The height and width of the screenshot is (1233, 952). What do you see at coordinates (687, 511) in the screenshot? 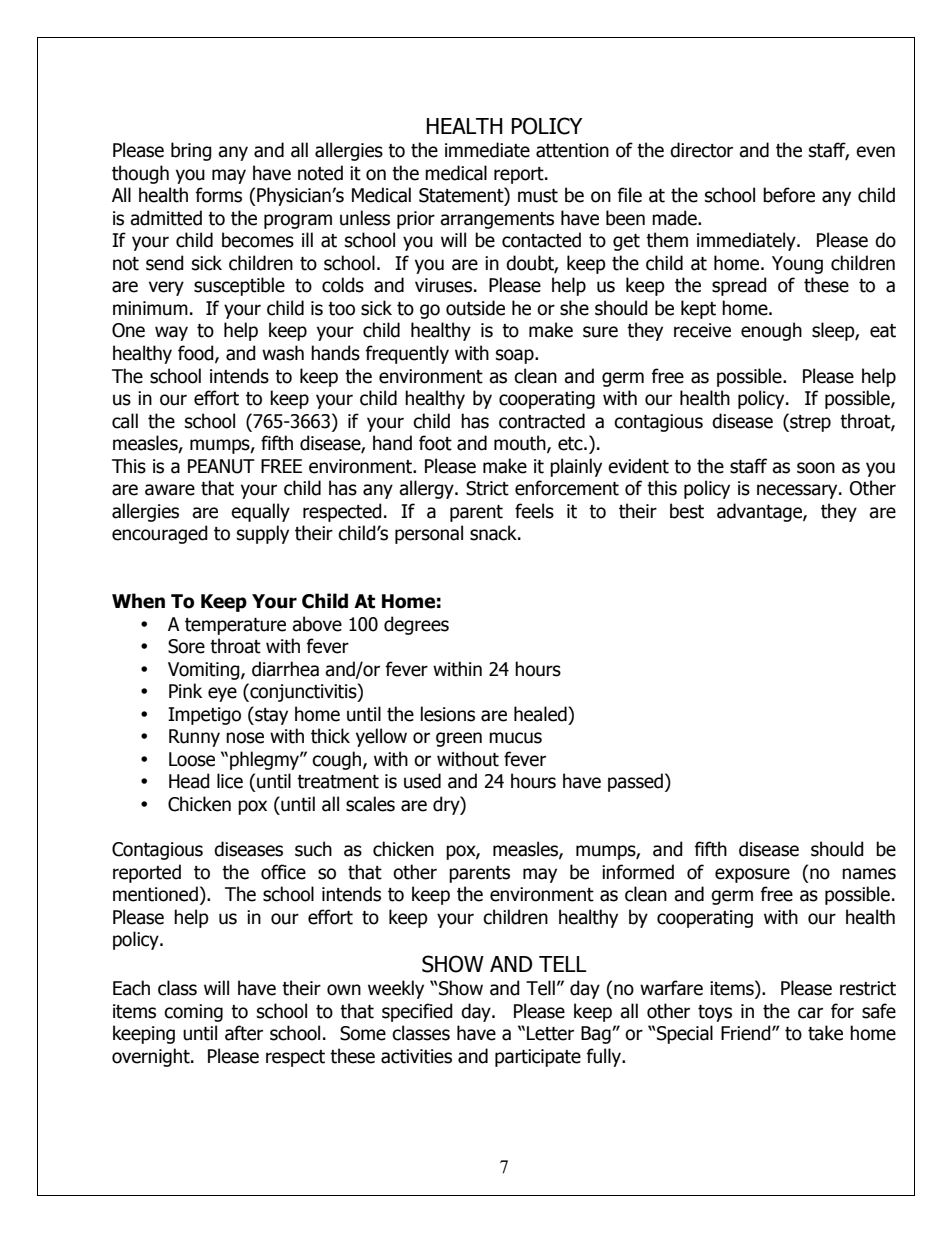
I see `best` at bounding box center [687, 511].
